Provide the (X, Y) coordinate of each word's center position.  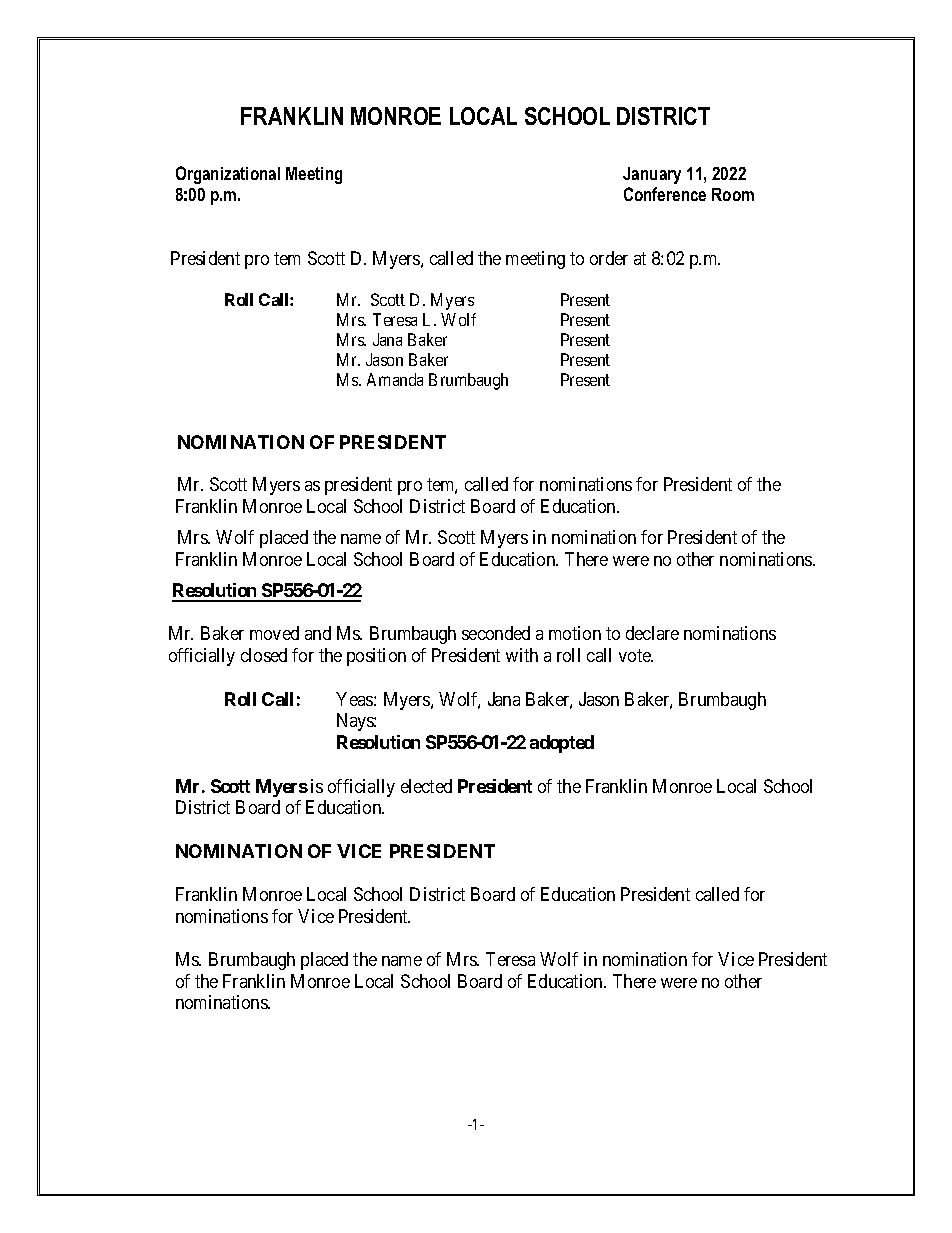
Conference (665, 194)
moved (274, 633)
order (609, 258)
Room (733, 194)
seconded (496, 633)
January (652, 175)
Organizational (228, 175)
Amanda (395, 379)
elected (426, 786)
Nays (356, 722)
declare (652, 633)
